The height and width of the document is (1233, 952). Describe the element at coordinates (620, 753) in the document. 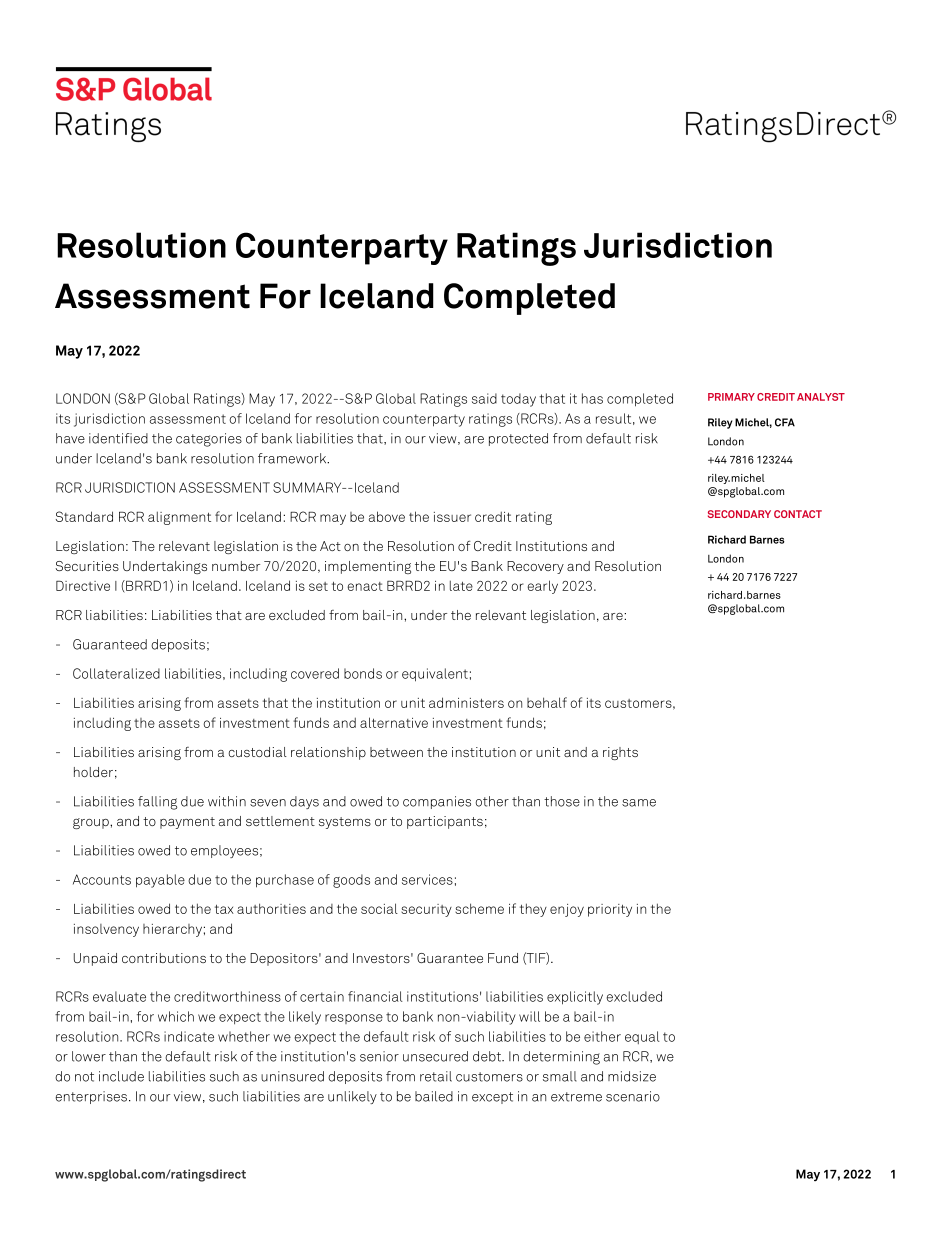

I see `rights` at that location.
